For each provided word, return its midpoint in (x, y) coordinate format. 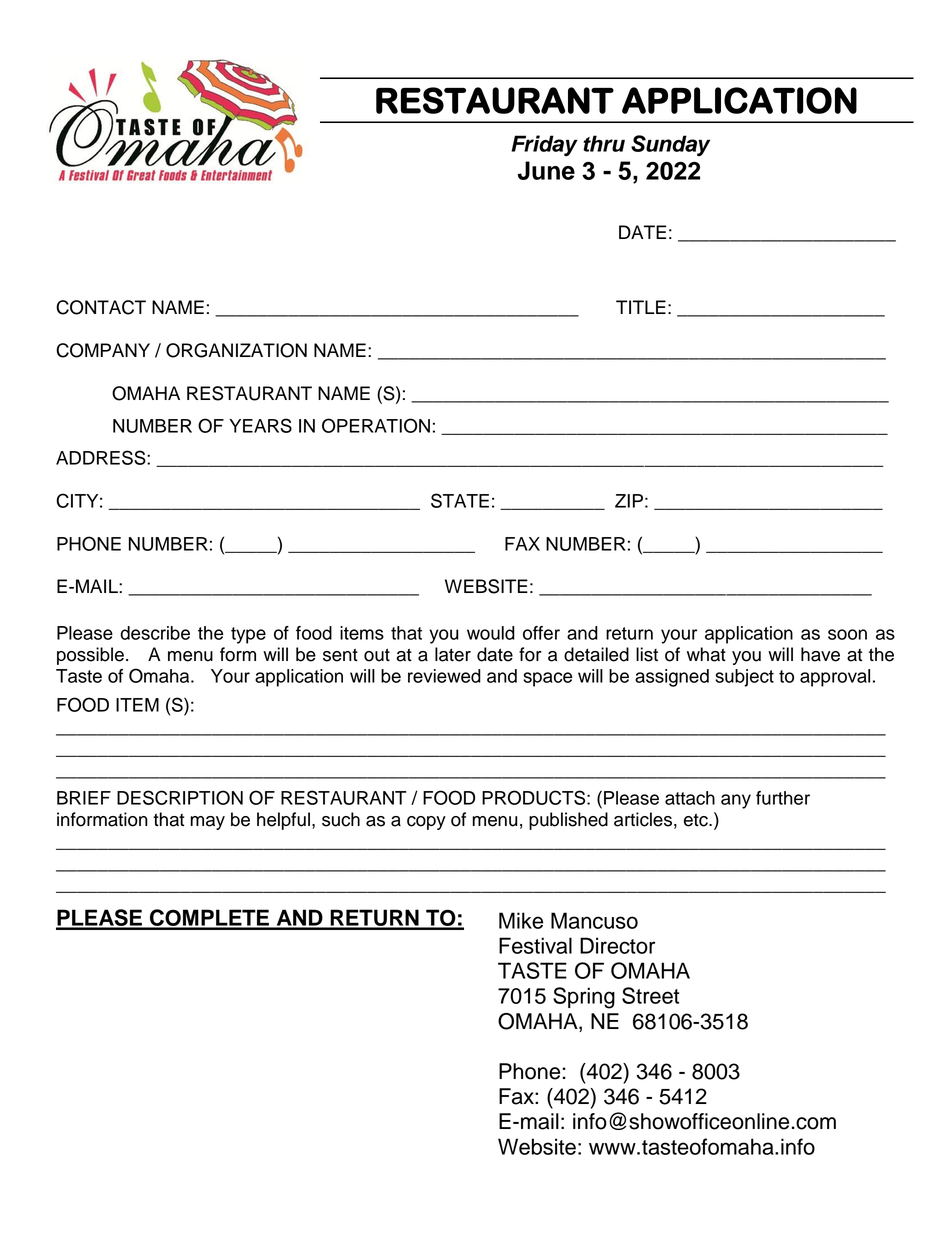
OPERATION (376, 425)
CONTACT (101, 307)
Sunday (670, 145)
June (546, 170)
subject (744, 678)
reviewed (444, 676)
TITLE (641, 307)
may (207, 823)
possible (90, 656)
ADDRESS (102, 457)
